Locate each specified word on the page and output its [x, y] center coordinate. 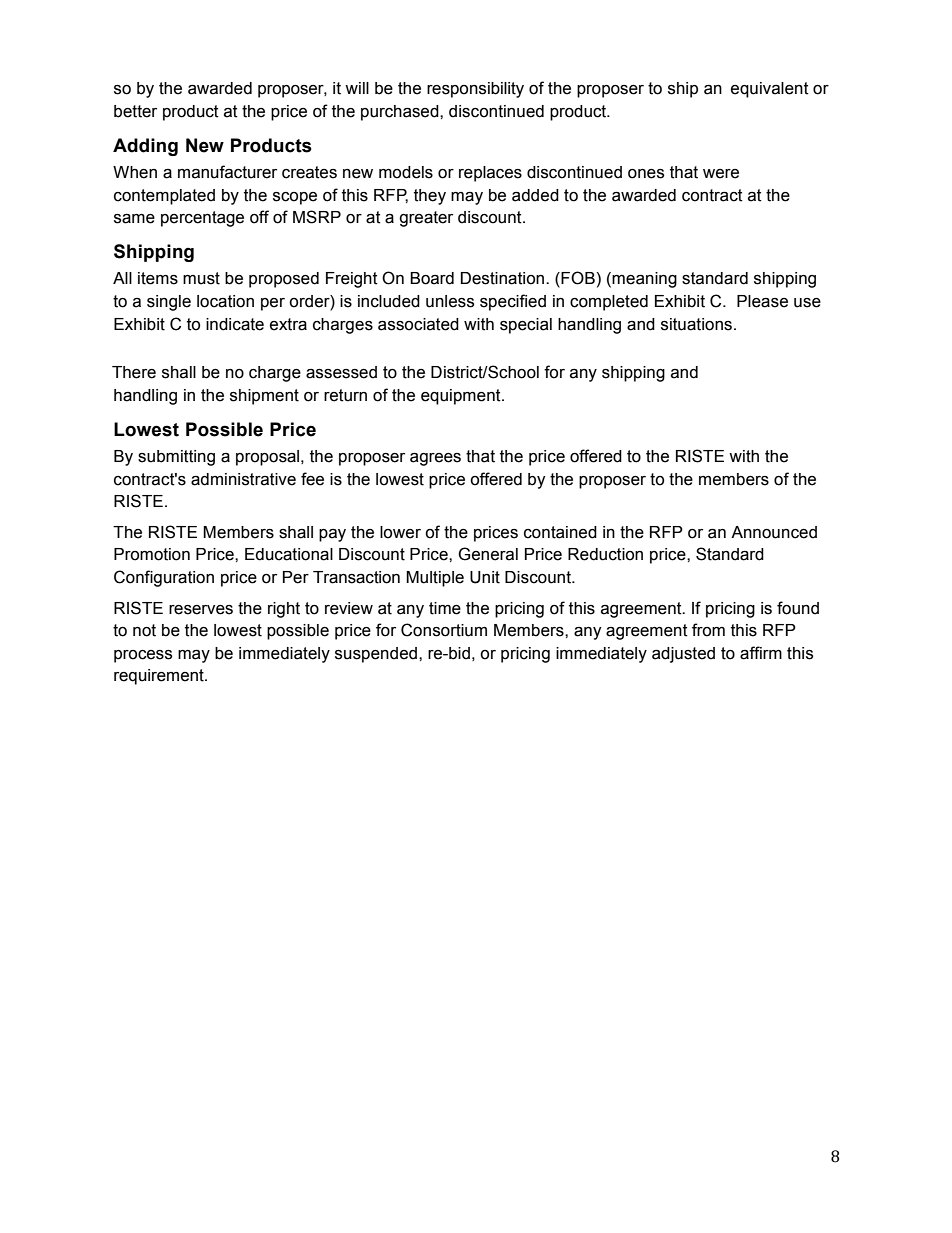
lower [400, 532]
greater [426, 219]
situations [696, 324]
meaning [644, 280]
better [135, 111]
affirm [761, 653]
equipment [462, 397]
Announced [774, 532]
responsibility [475, 90]
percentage [202, 219]
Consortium [444, 630]
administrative [243, 479]
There [134, 372]
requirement [160, 677]
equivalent [770, 90]
